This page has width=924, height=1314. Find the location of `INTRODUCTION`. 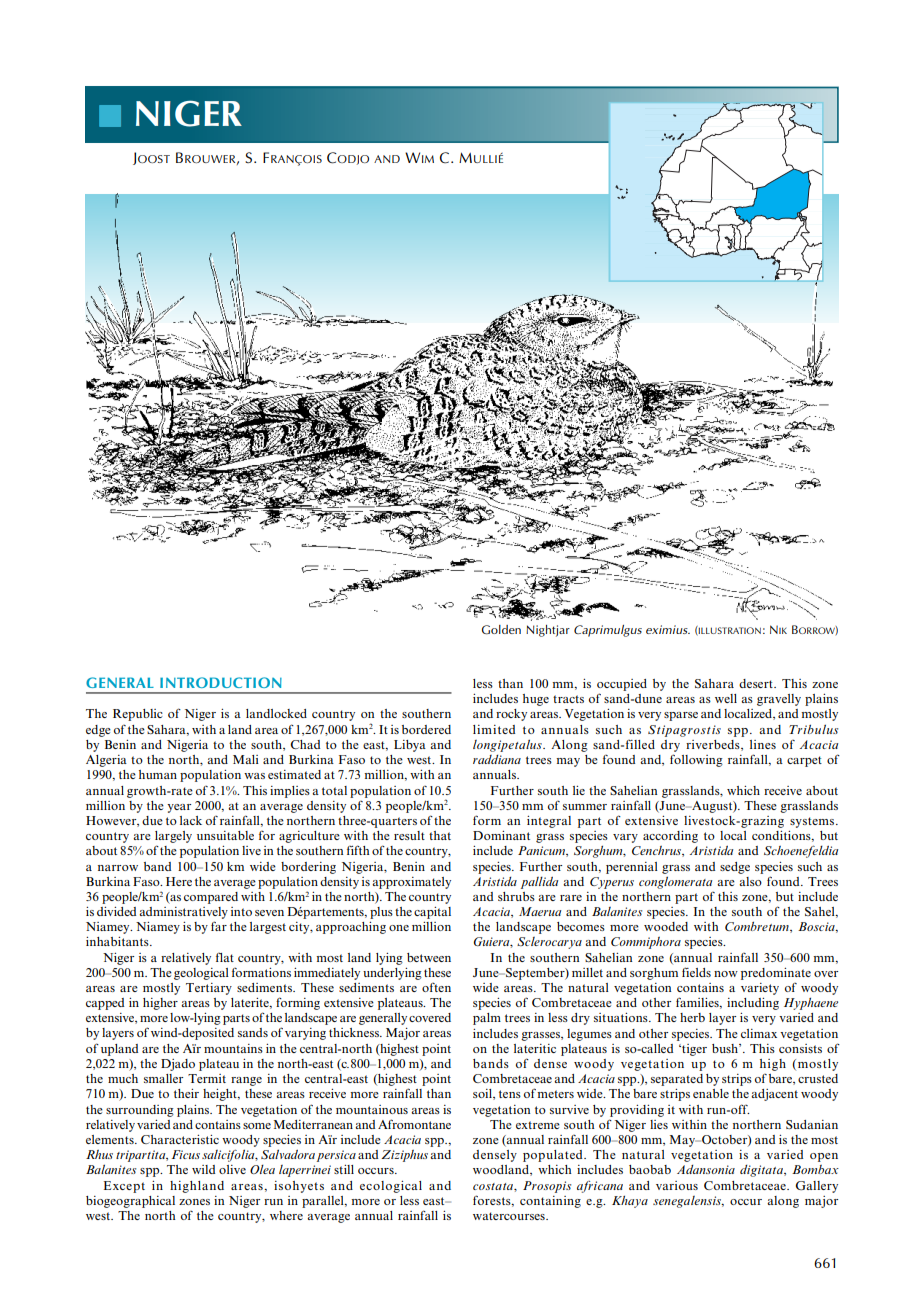

INTRODUCTION is located at coordinates (221, 682).
